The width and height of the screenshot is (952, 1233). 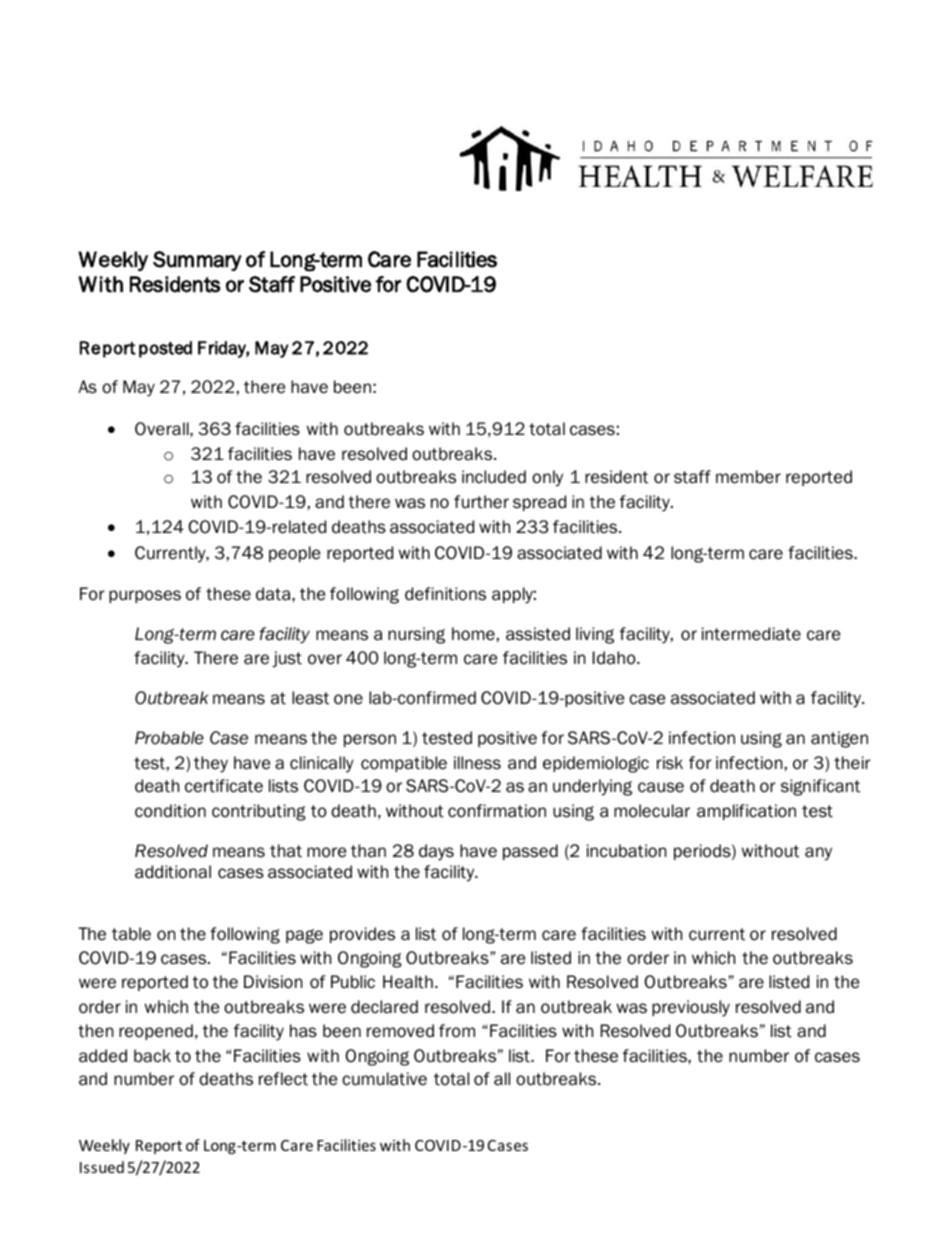 I want to click on people, so click(x=294, y=554).
